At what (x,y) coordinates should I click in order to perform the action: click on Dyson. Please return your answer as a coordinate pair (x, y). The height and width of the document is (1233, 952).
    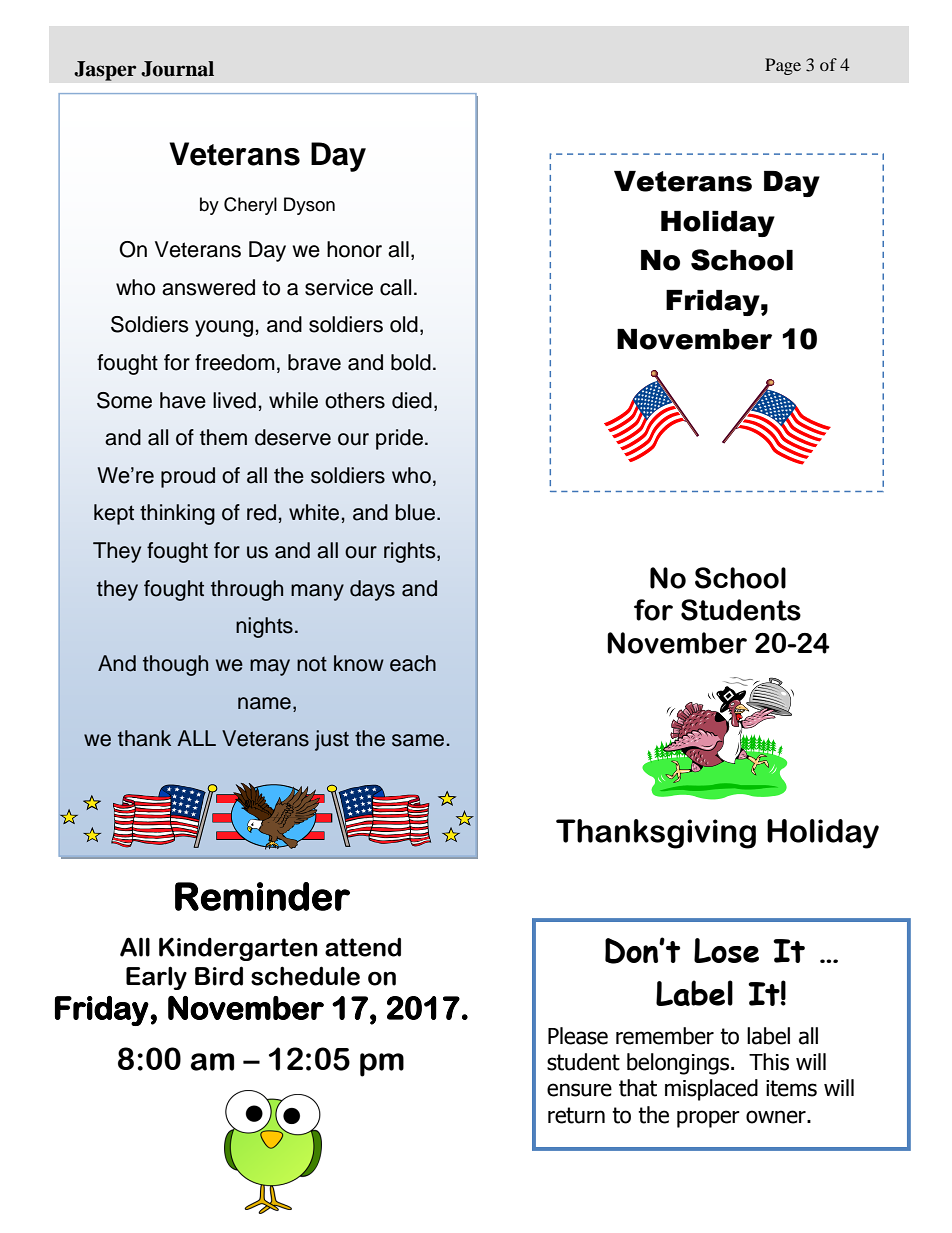
    Looking at the image, I should click on (309, 206).
